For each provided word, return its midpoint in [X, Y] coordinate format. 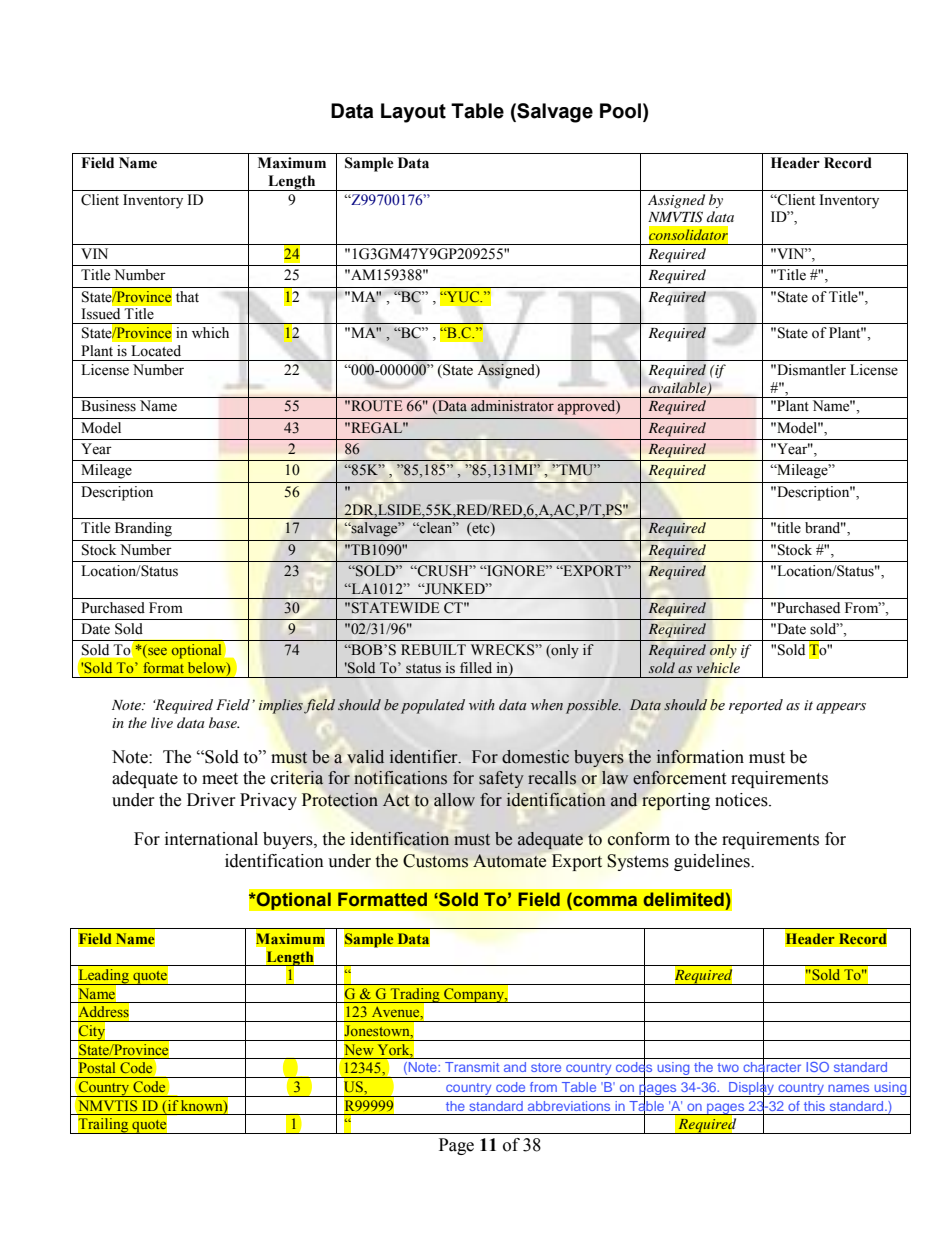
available [679, 388]
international [211, 839]
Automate [509, 861]
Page [456, 1146]
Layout [413, 113]
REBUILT [433, 650]
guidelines [713, 862]
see [156, 653]
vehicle [718, 667]
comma [604, 902]
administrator [512, 406]
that [187, 296]
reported [756, 706]
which [210, 333]
